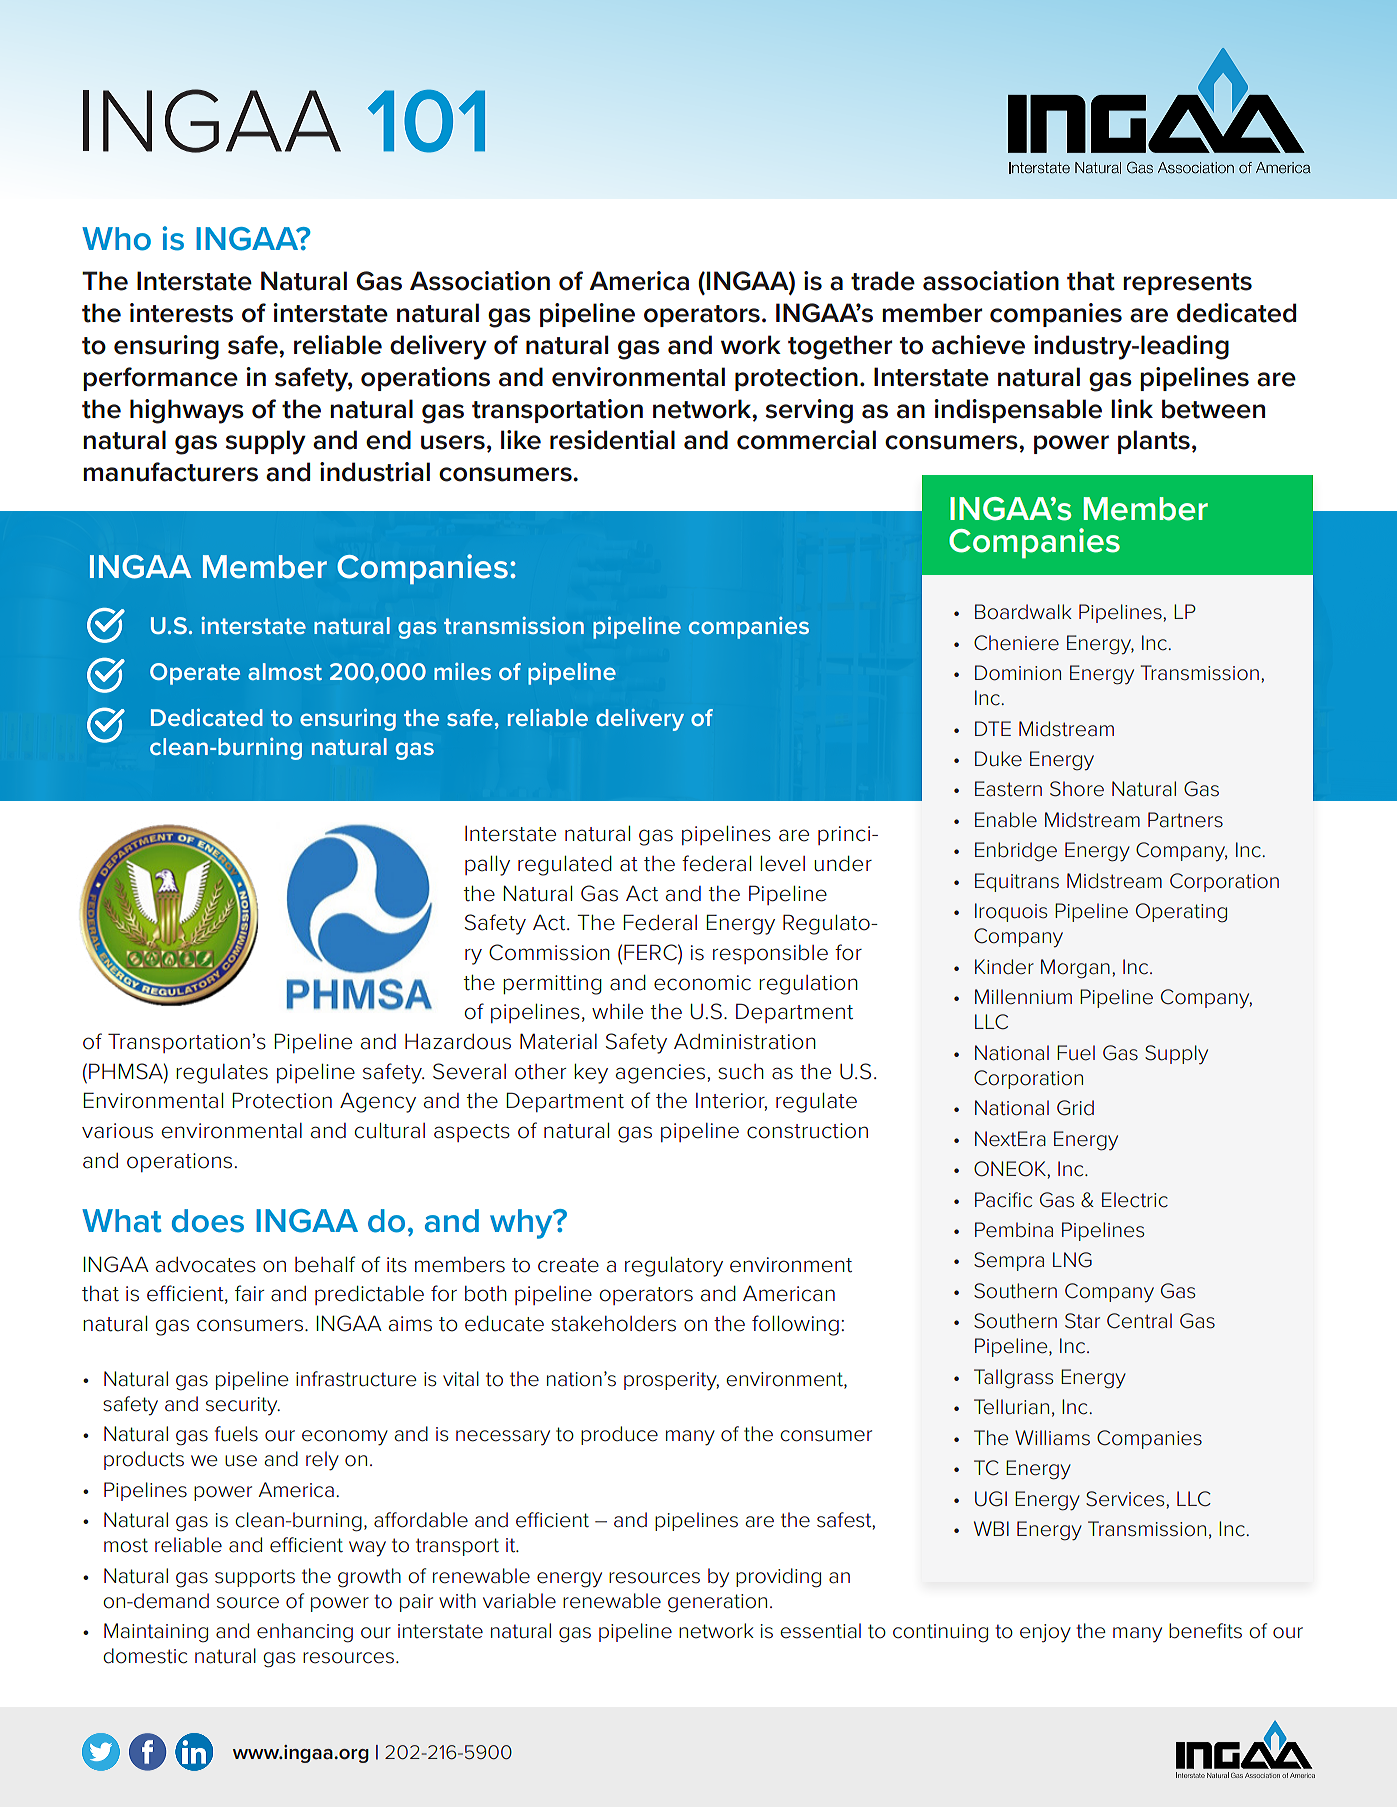 This screenshot has height=1807, width=1397. Describe the element at coordinates (1187, 284) in the screenshot. I see `represents` at that location.
